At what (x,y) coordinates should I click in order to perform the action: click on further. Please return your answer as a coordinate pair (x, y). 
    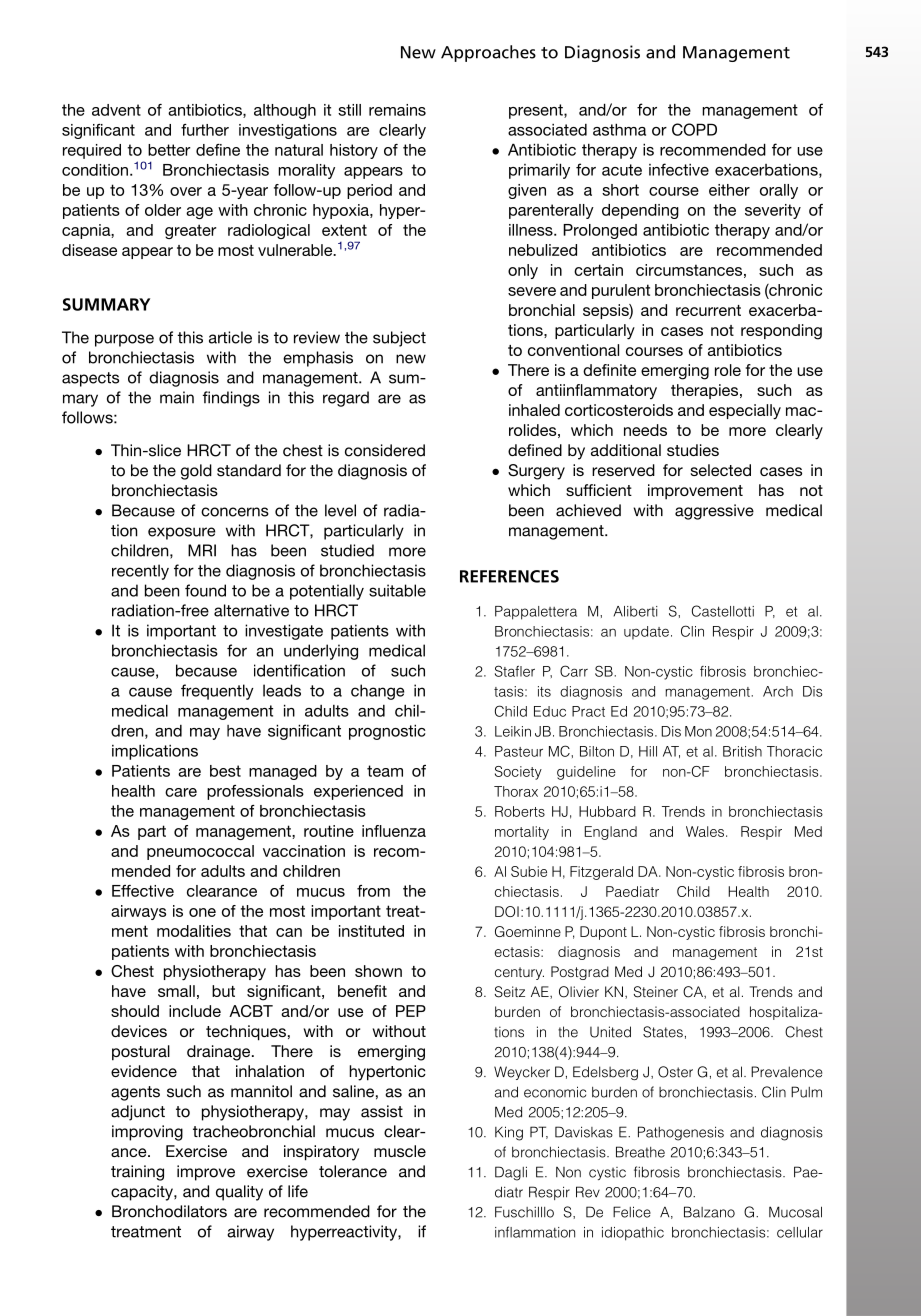
    Looking at the image, I should click on (205, 130).
